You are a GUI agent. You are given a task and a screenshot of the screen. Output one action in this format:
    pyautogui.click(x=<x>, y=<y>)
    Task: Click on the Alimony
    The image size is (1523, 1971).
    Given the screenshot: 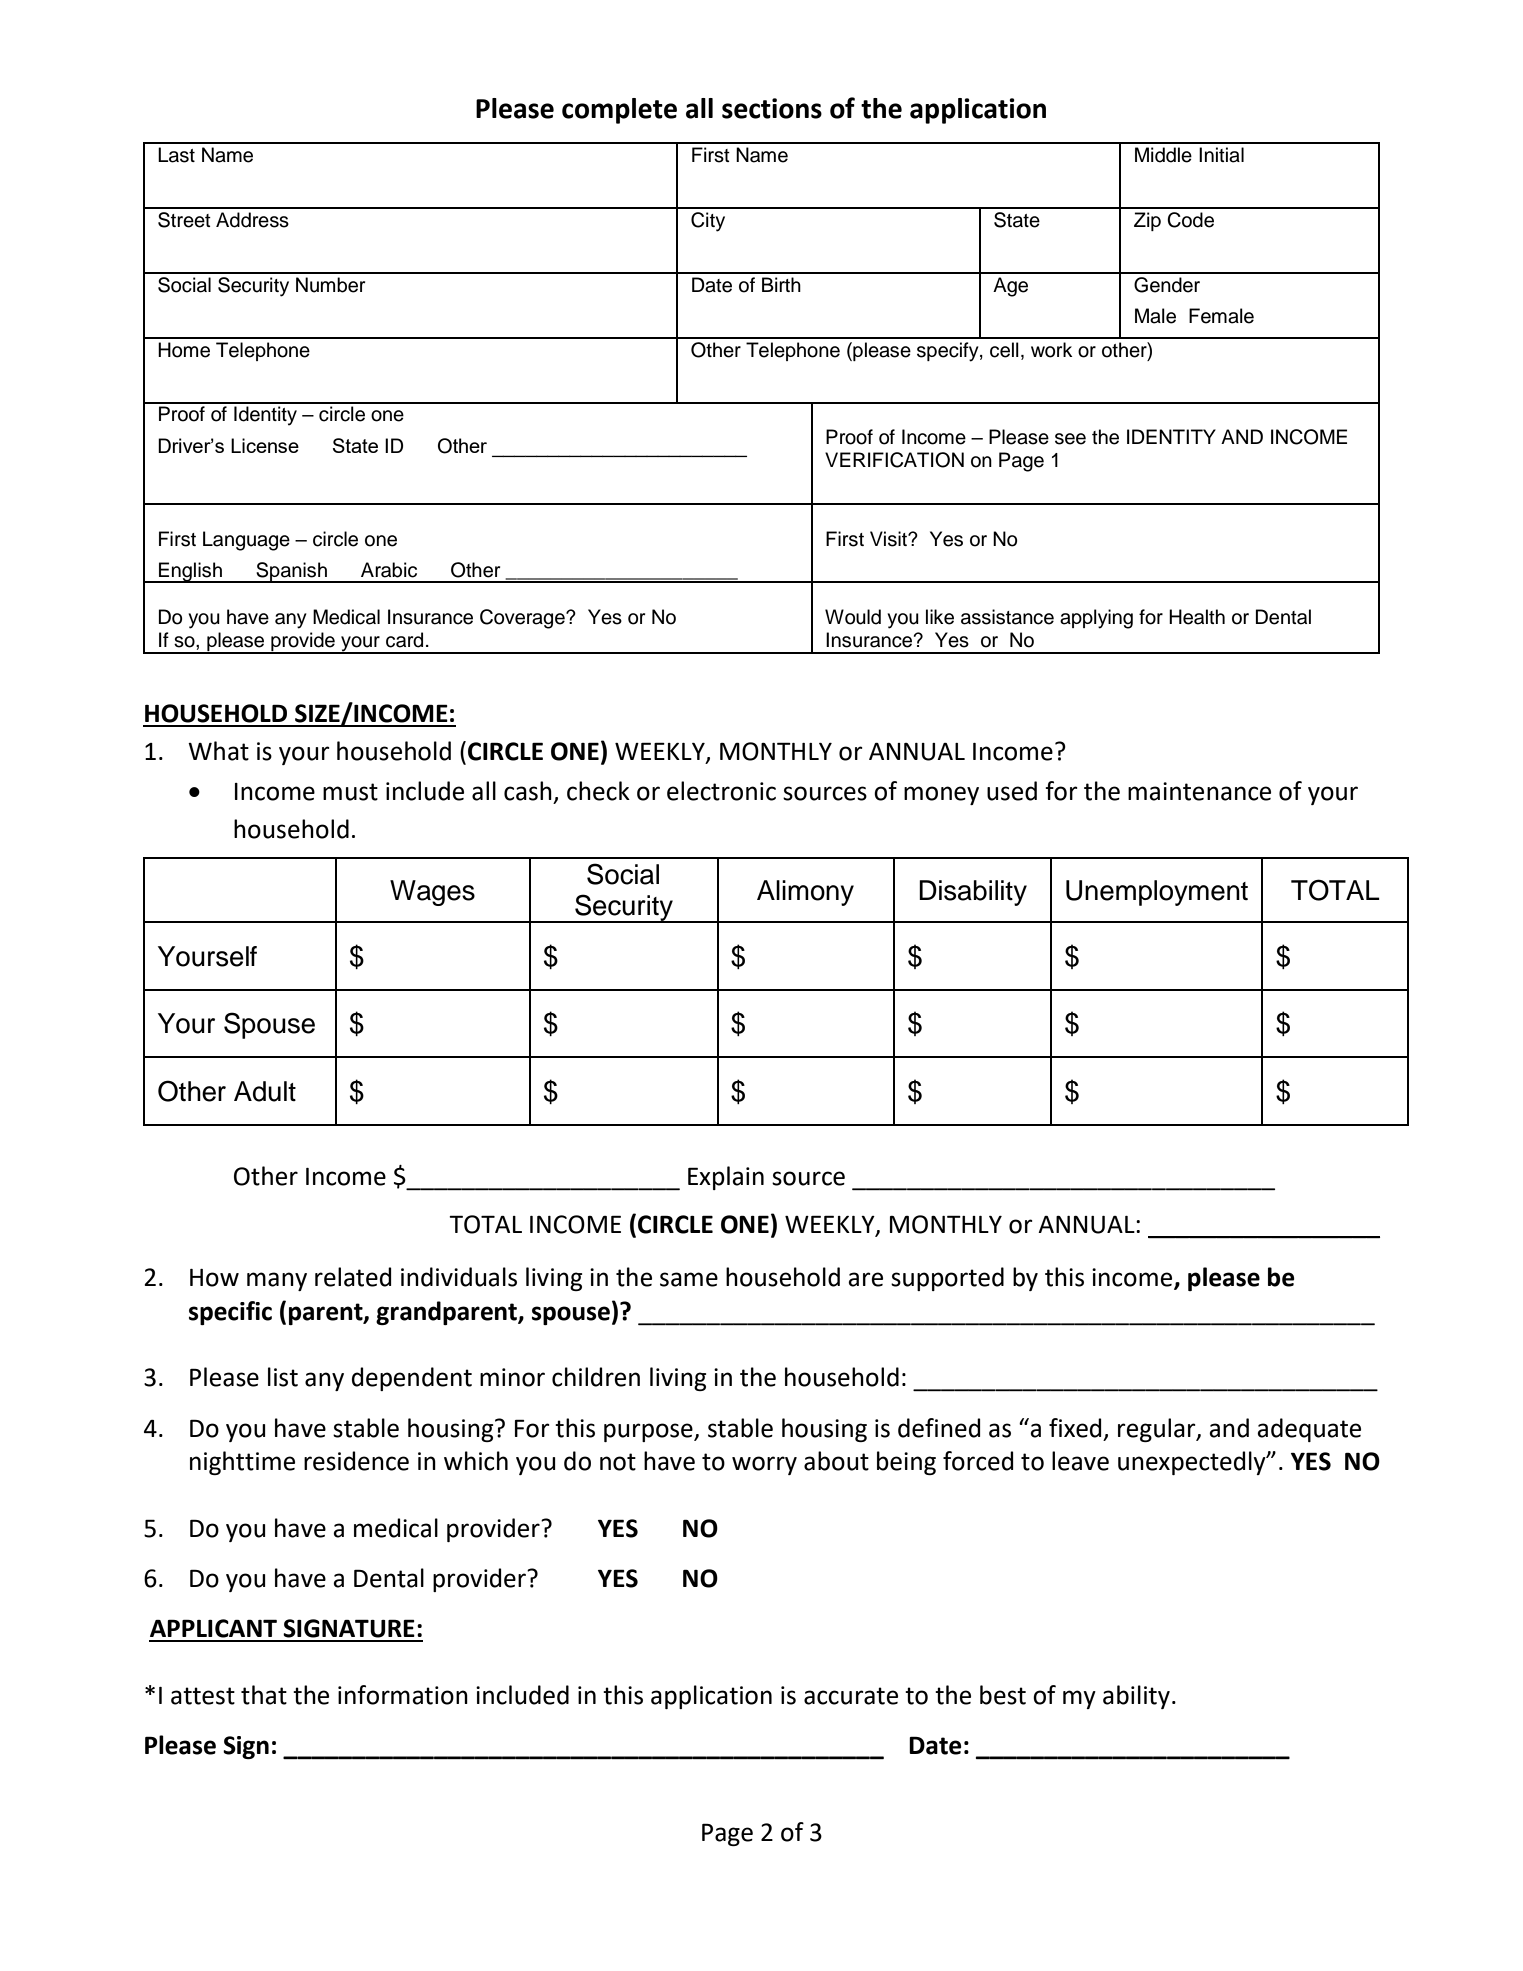 What is the action you would take?
    pyautogui.click(x=805, y=893)
